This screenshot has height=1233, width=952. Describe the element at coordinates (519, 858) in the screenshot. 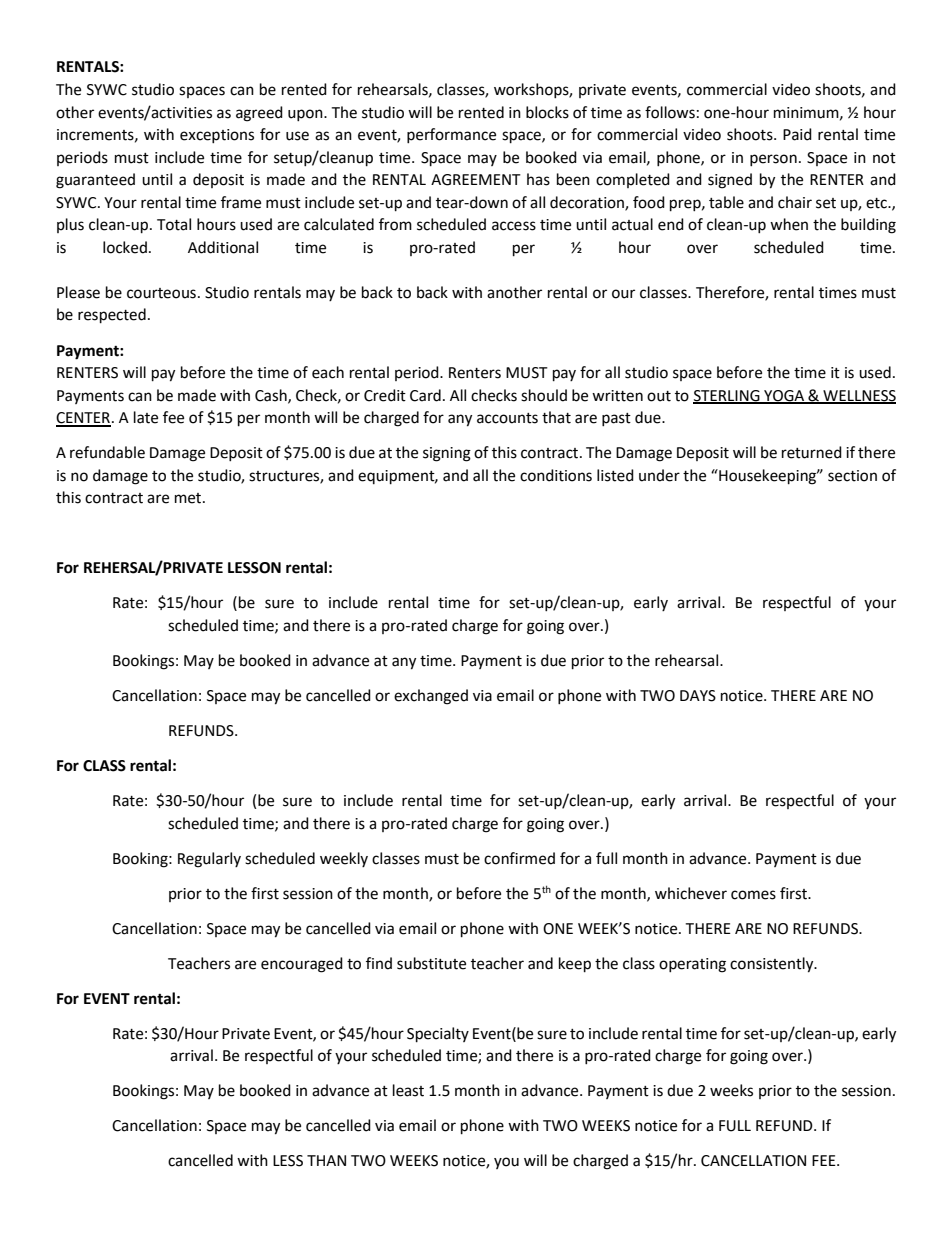

I see `confirmed` at that location.
